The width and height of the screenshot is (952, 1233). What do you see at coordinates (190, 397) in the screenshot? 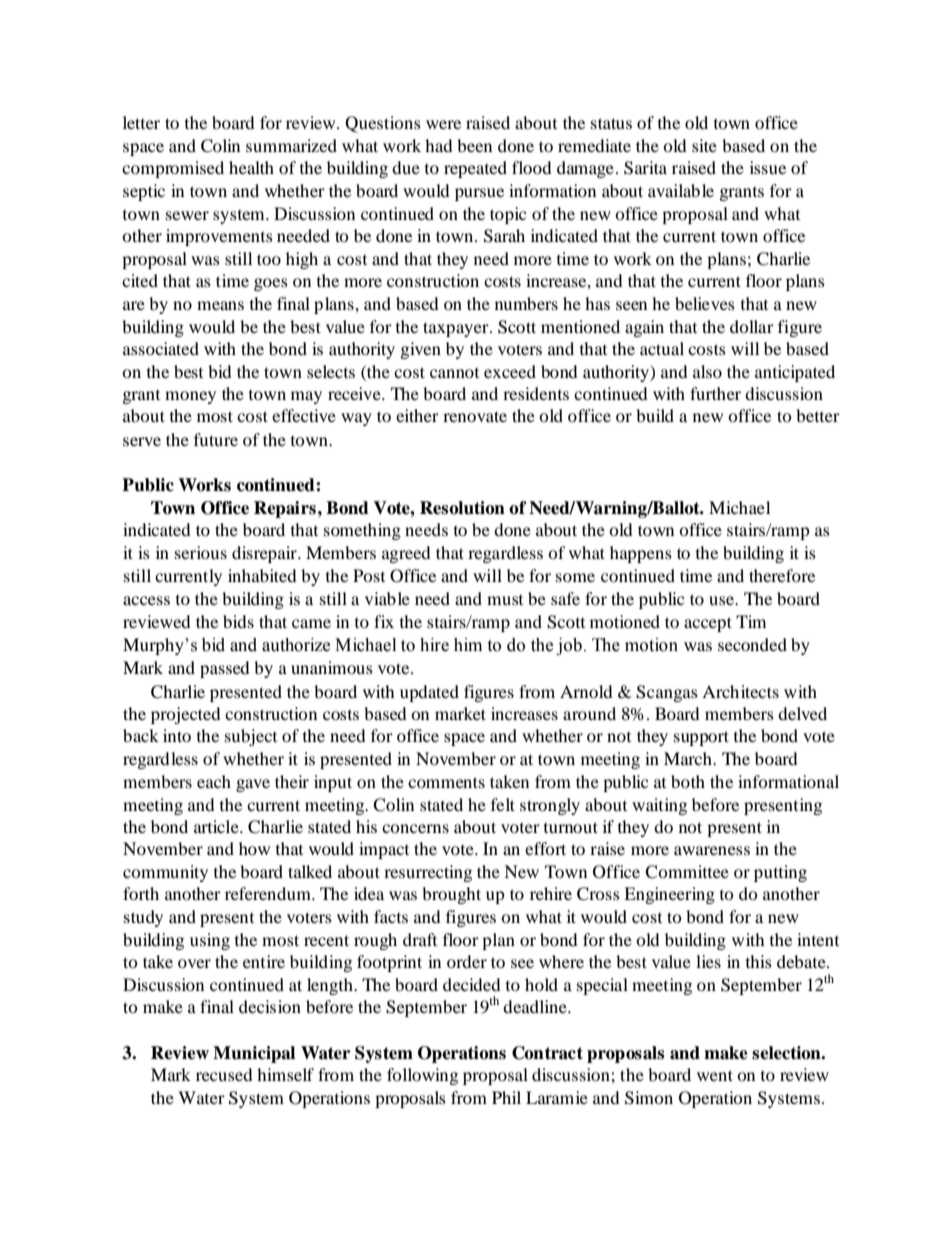
I see `money` at bounding box center [190, 397].
